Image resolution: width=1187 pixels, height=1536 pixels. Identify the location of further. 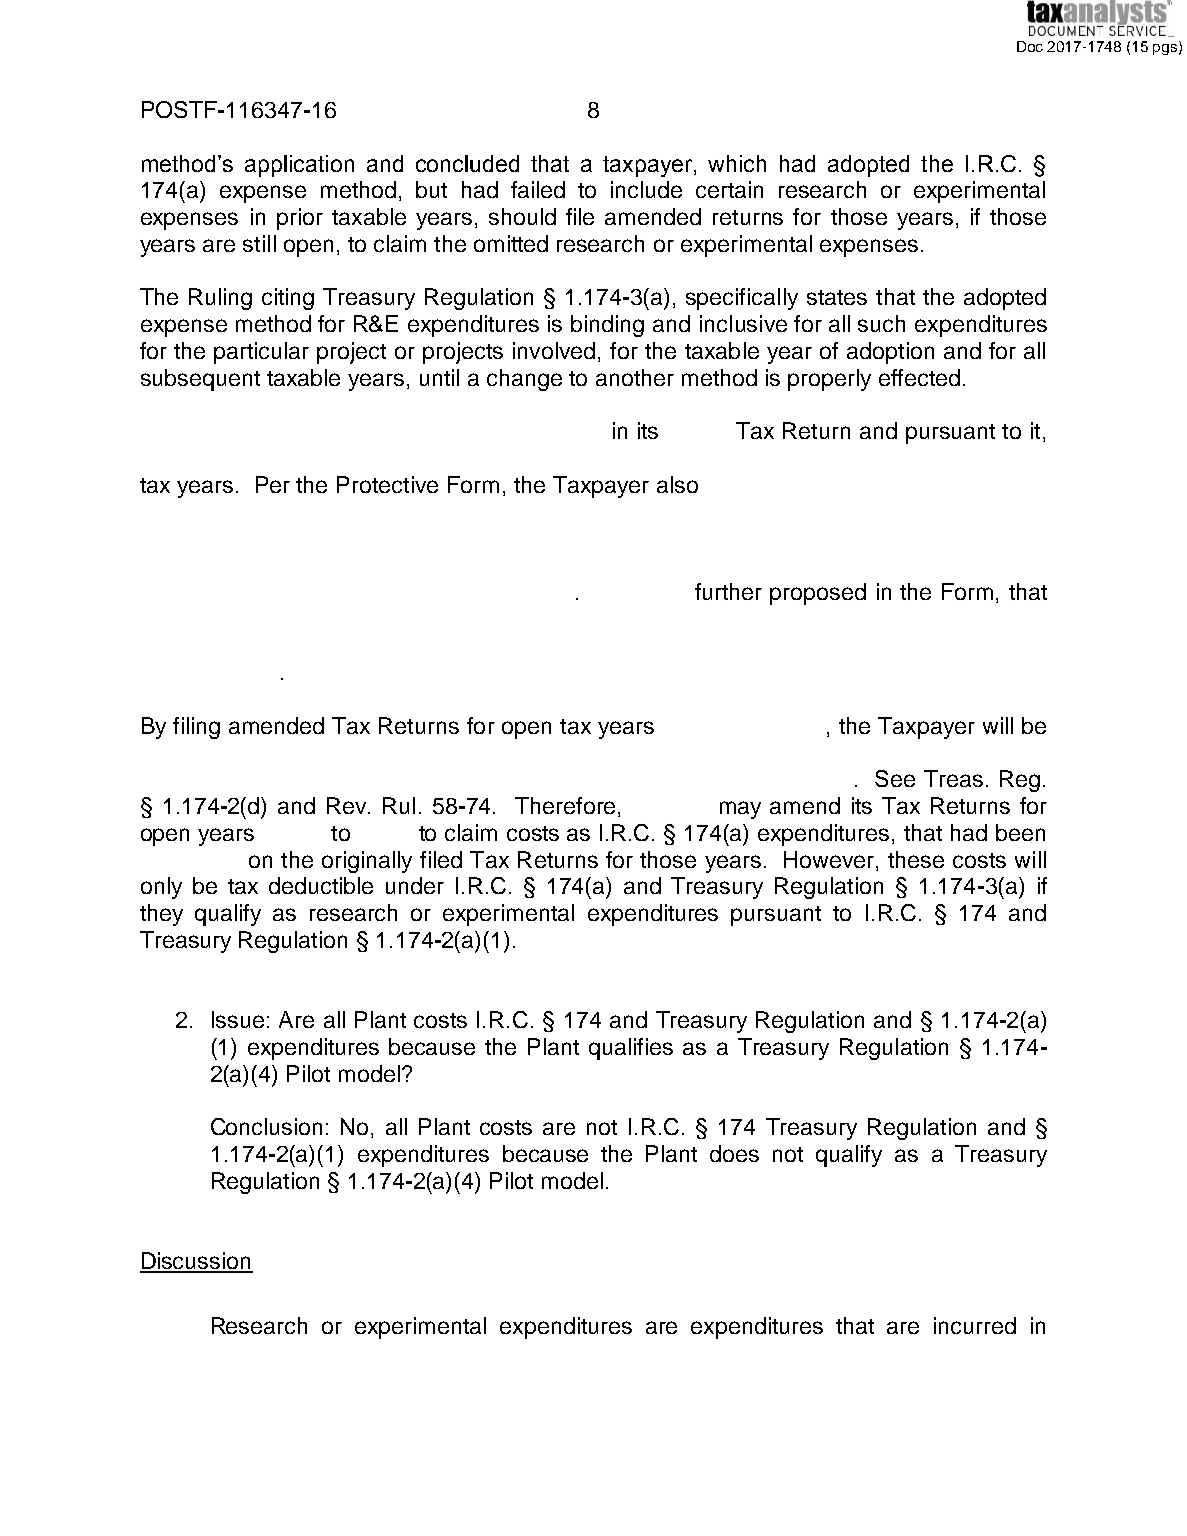
(728, 591).
